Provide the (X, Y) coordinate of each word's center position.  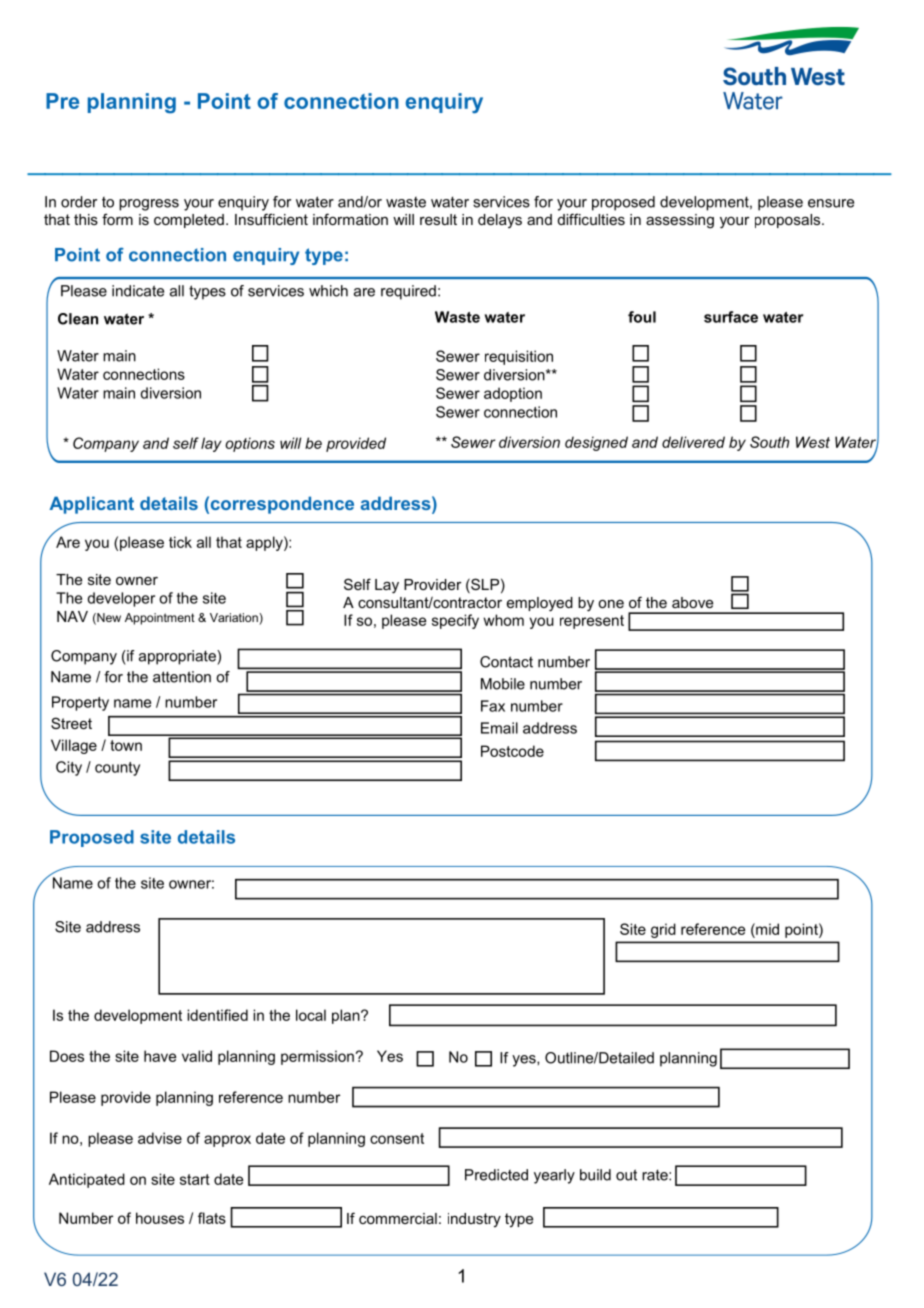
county (117, 769)
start (195, 1179)
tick (180, 542)
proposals (789, 221)
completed (189, 221)
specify (455, 621)
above (692, 602)
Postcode (512, 751)
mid (766, 929)
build (595, 1175)
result (438, 219)
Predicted (496, 1175)
